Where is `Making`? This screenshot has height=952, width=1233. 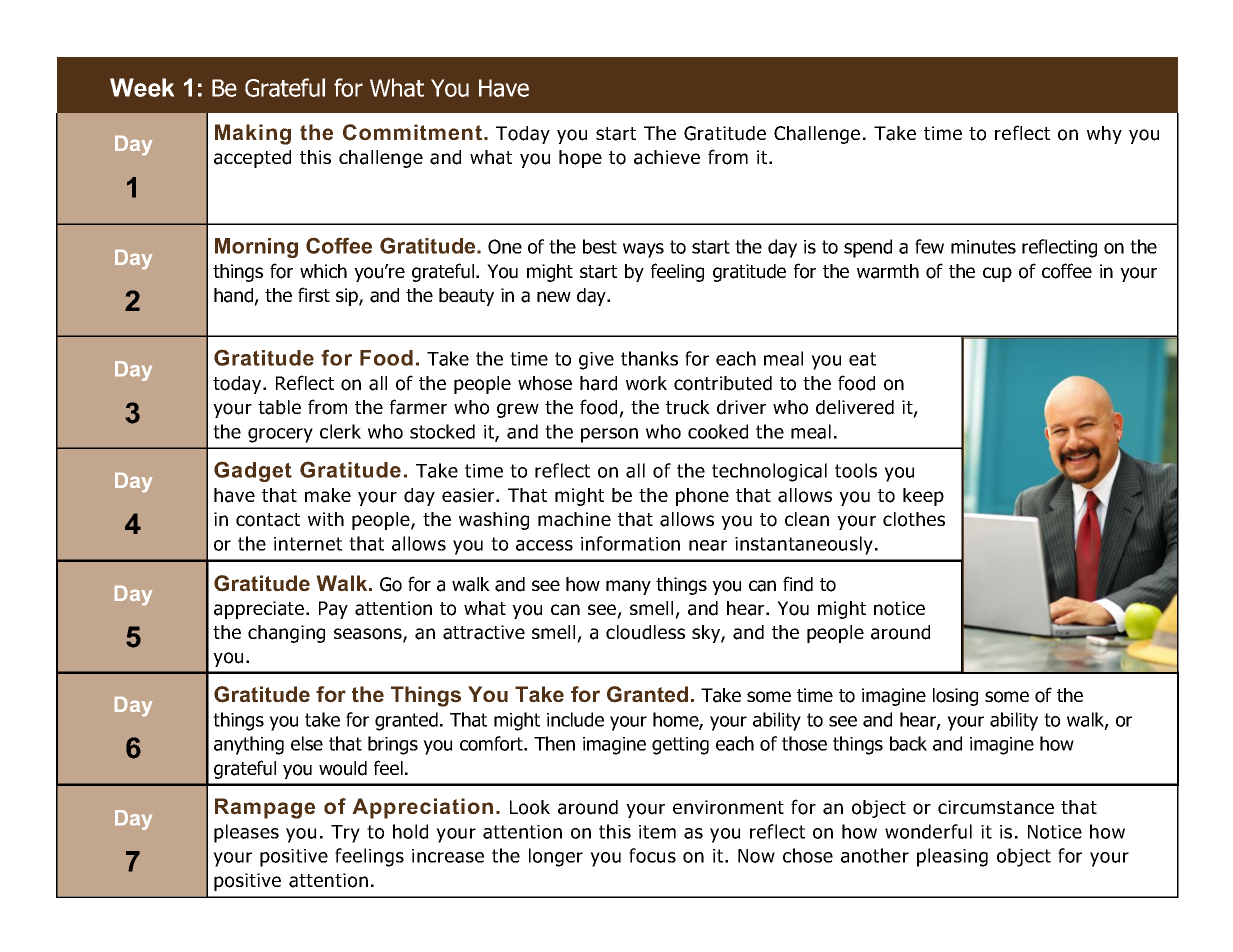
Making is located at coordinates (253, 134).
